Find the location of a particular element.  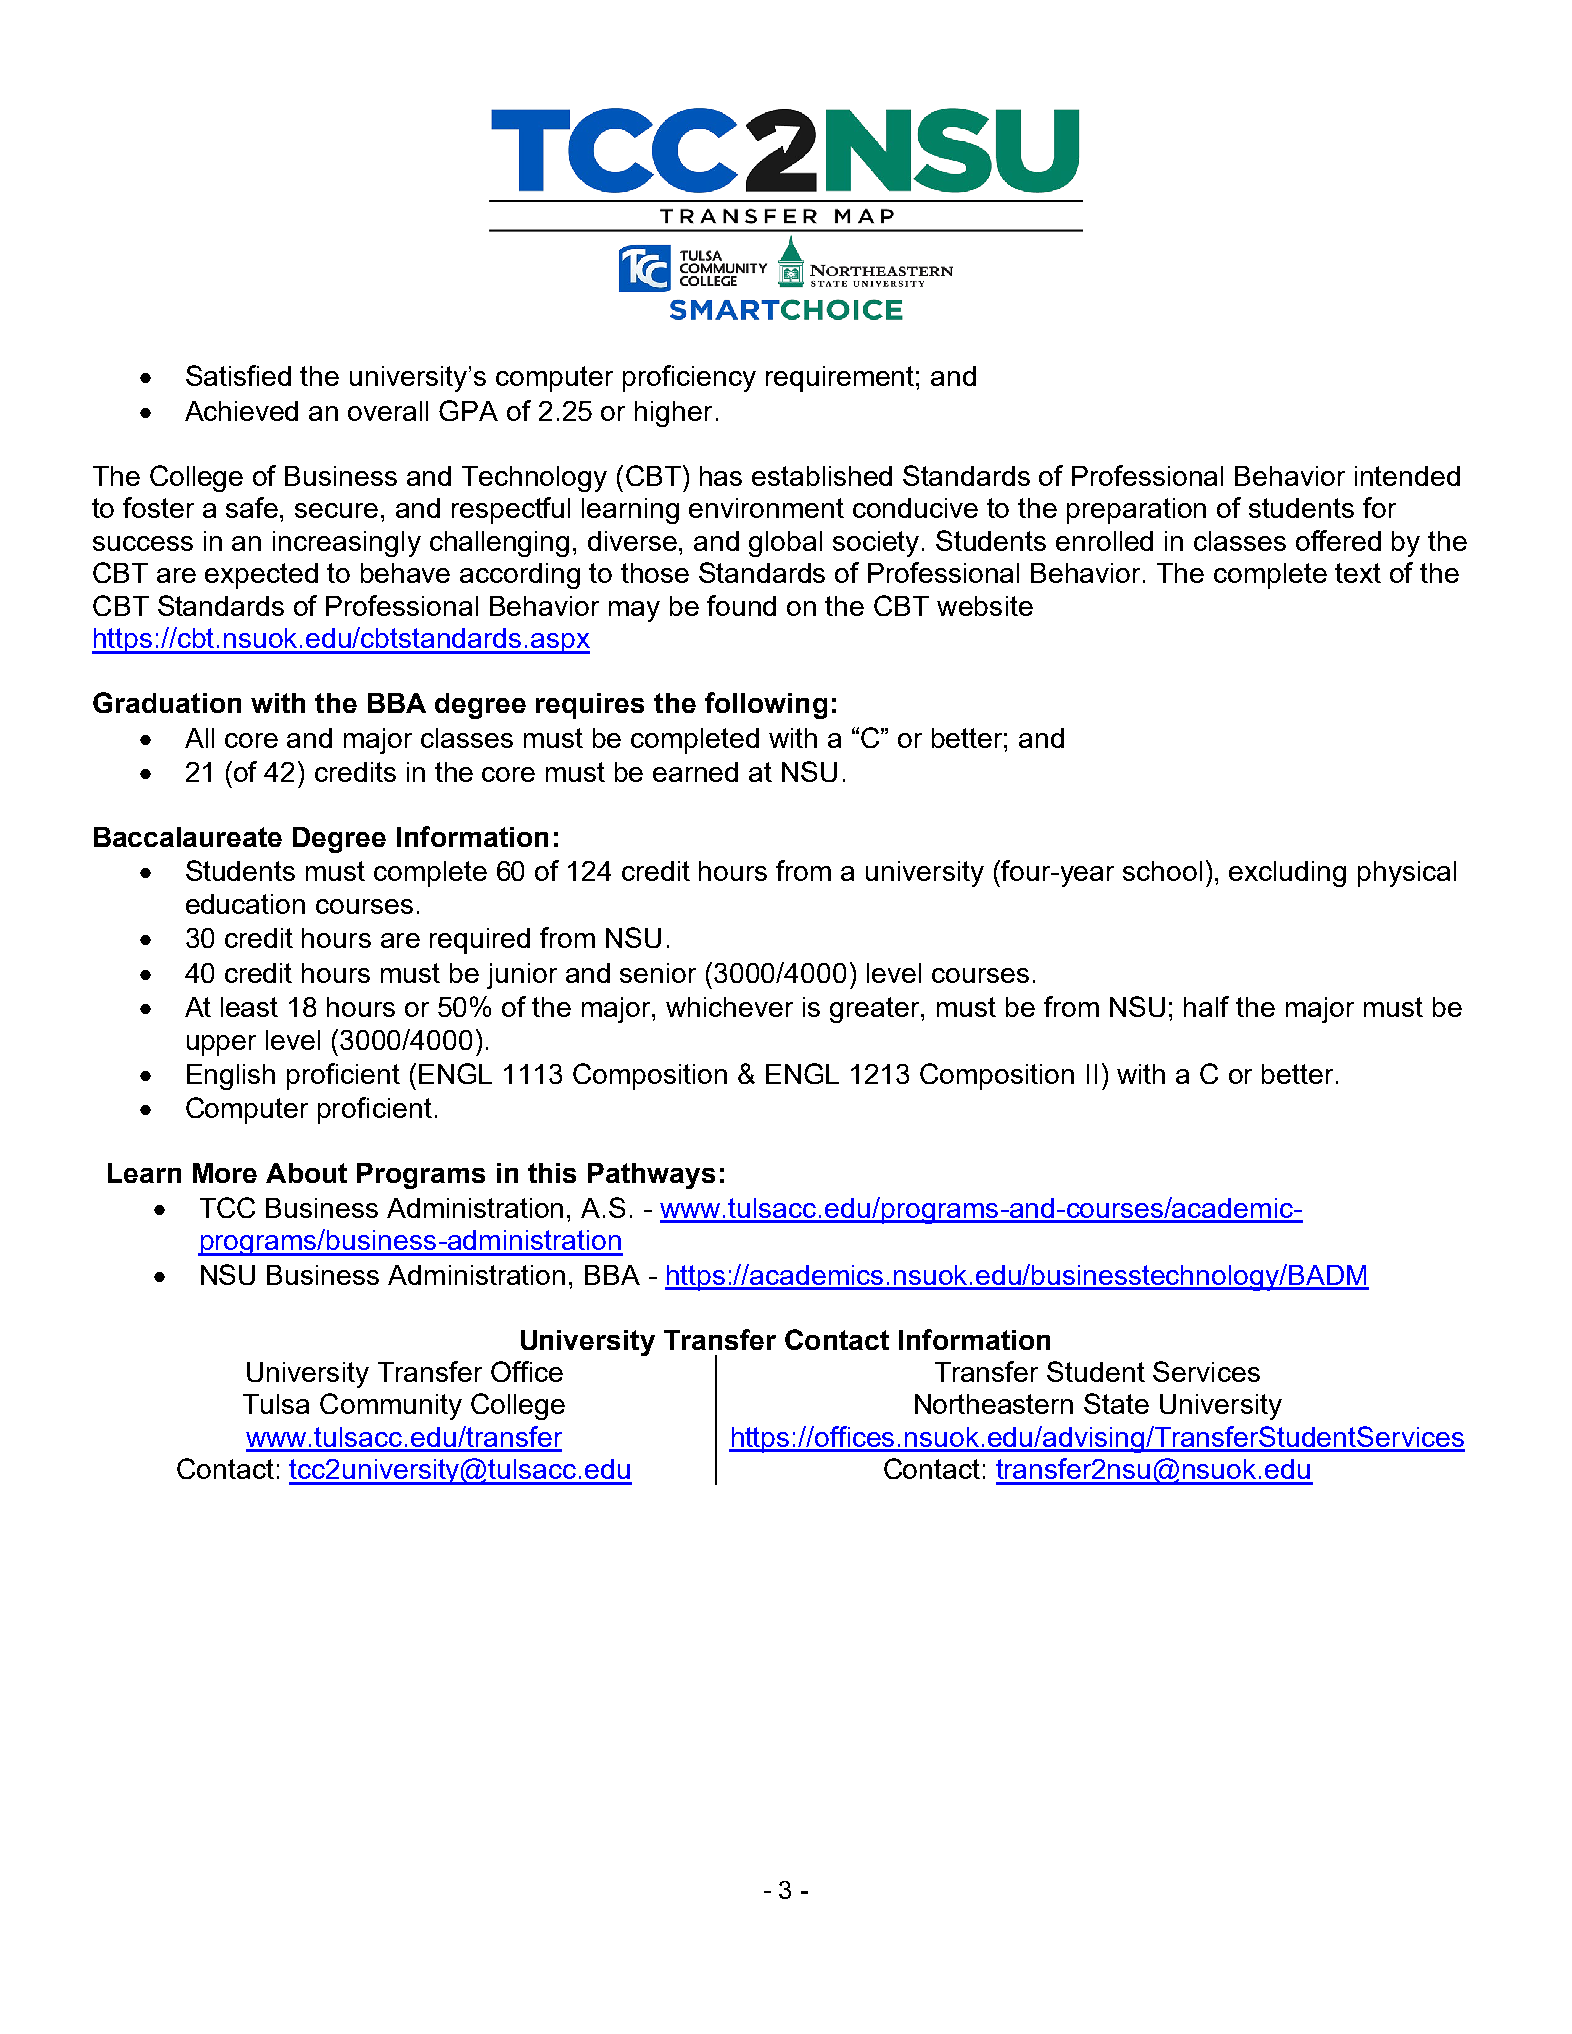

Northeastern is located at coordinates (994, 1404).
